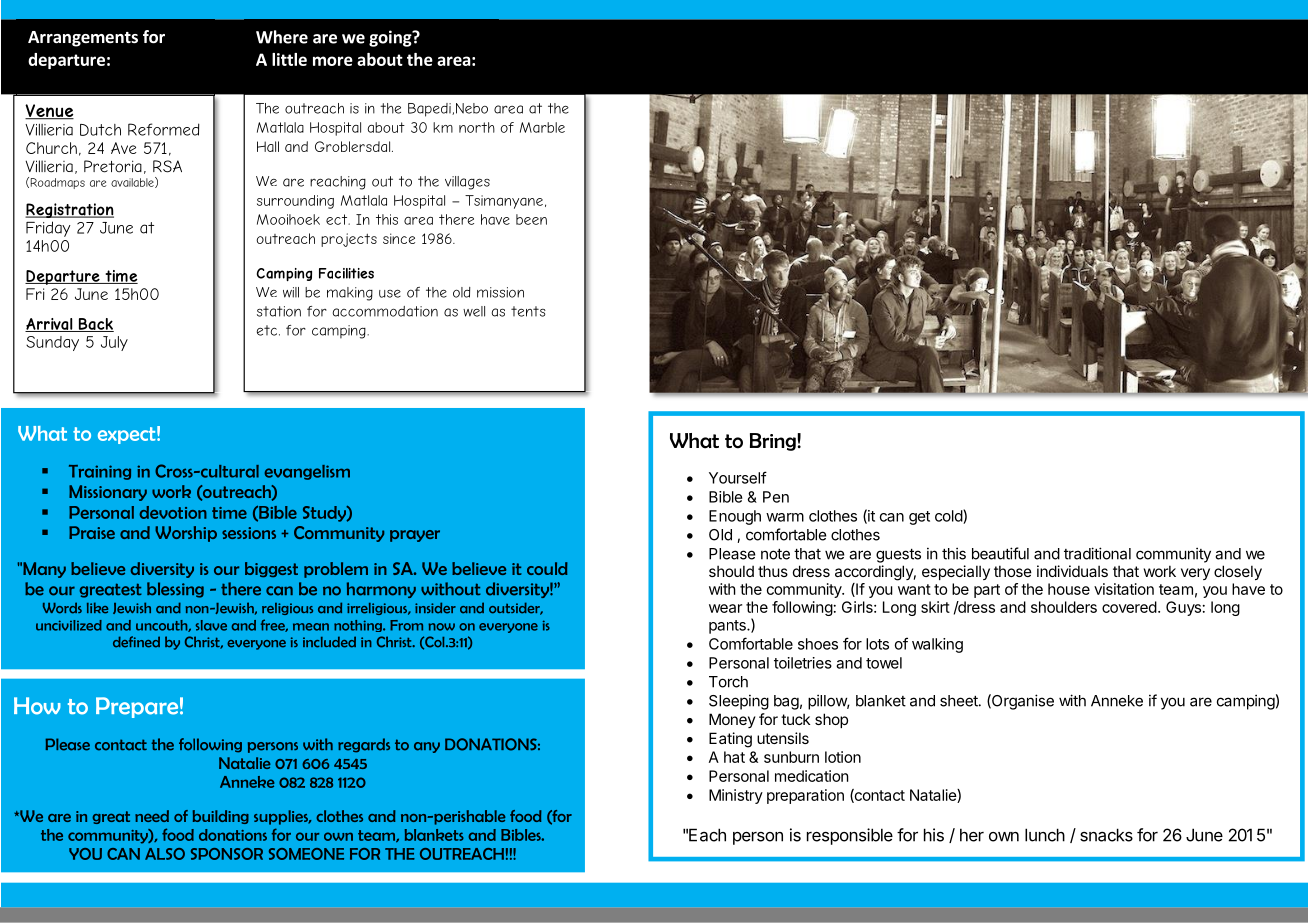  I want to click on devotion, so click(173, 512).
